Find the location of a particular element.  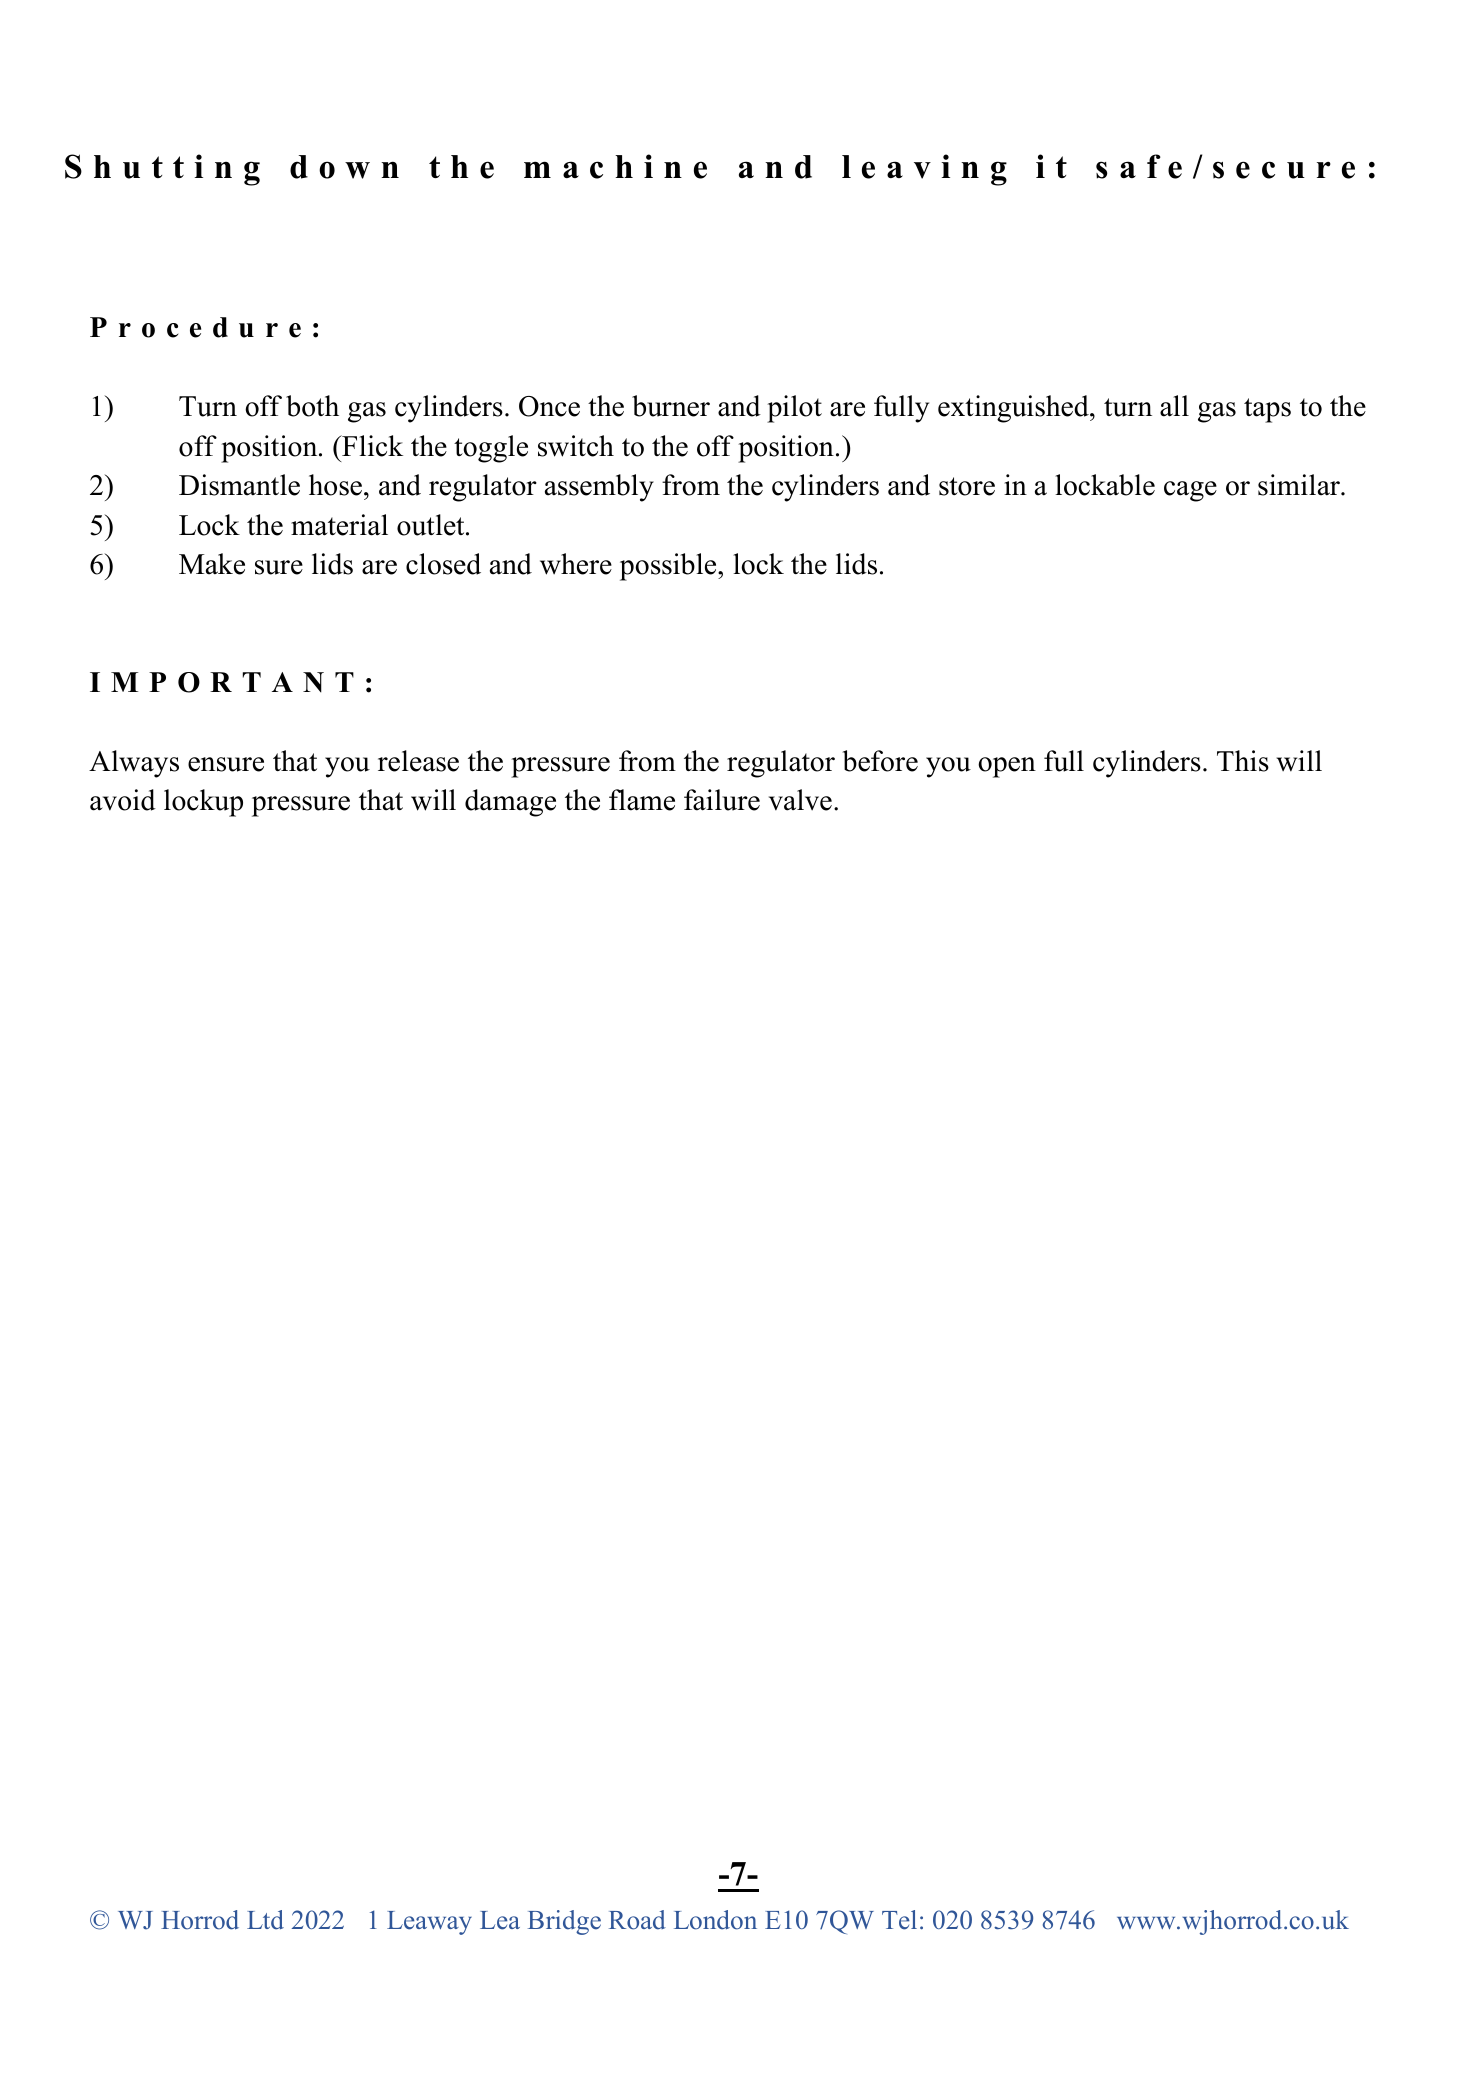

failure is located at coordinates (722, 800).
